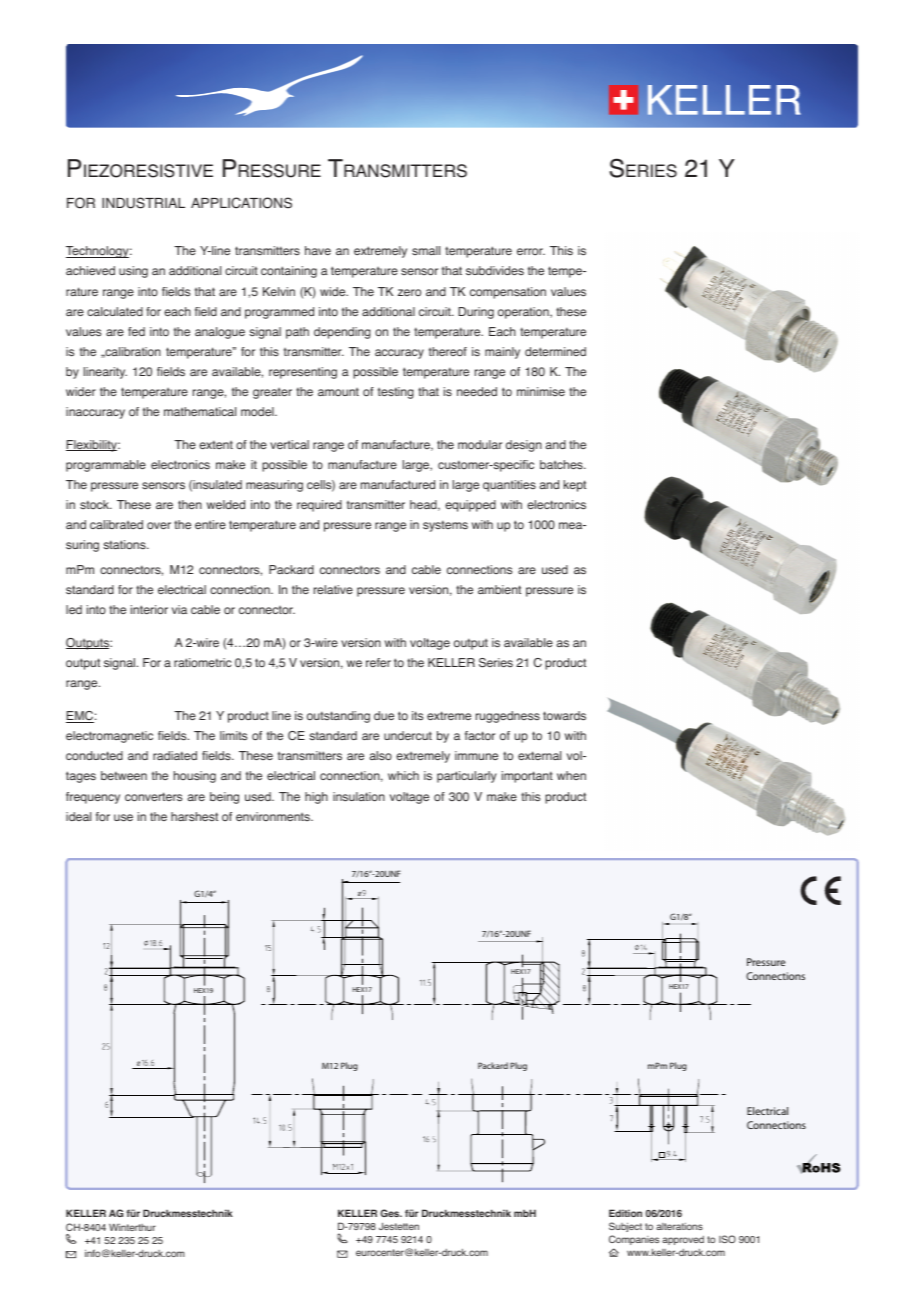 This screenshot has width=924, height=1308. I want to click on batches, so click(562, 464).
